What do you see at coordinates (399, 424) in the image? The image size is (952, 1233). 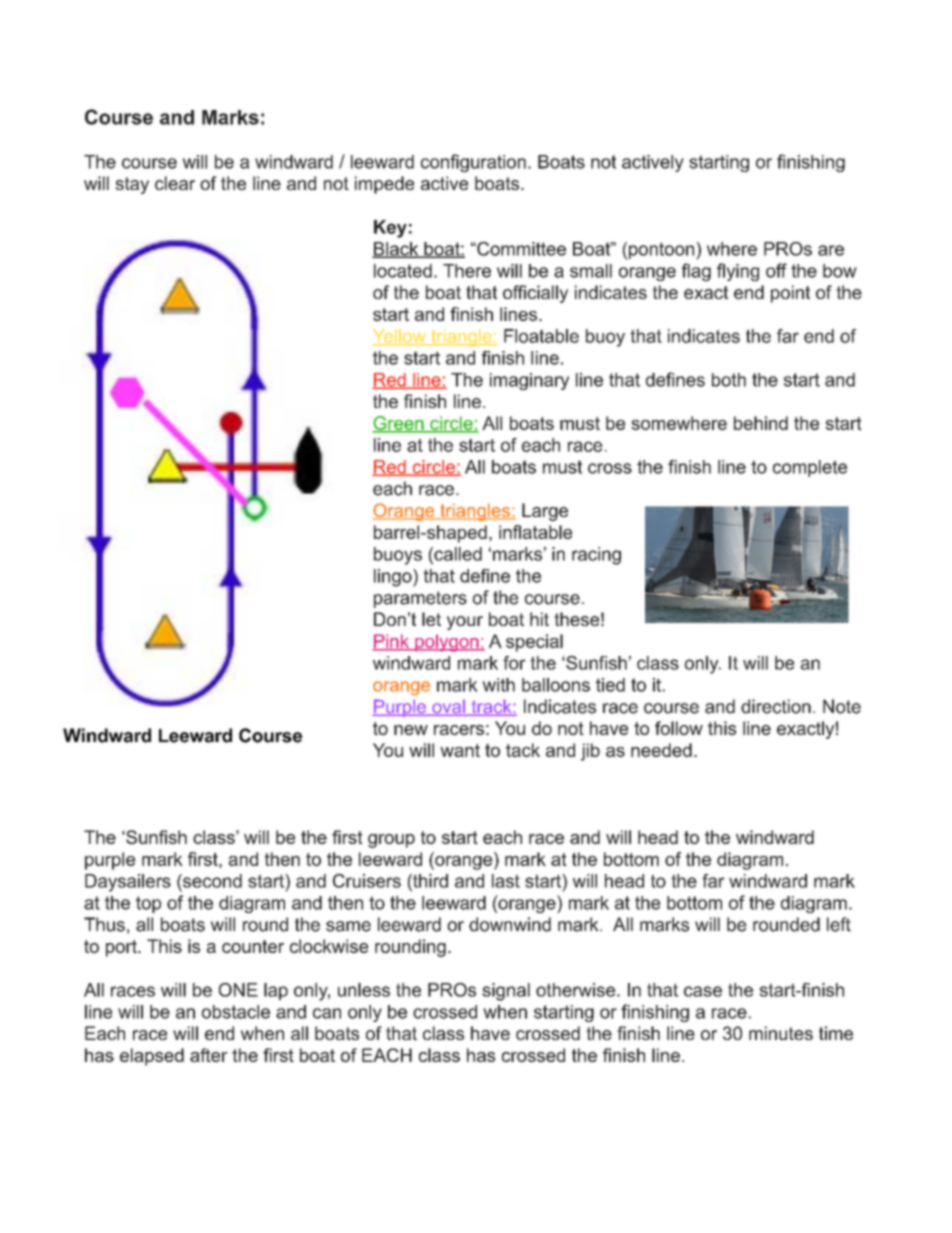 I see `Green` at bounding box center [399, 424].
